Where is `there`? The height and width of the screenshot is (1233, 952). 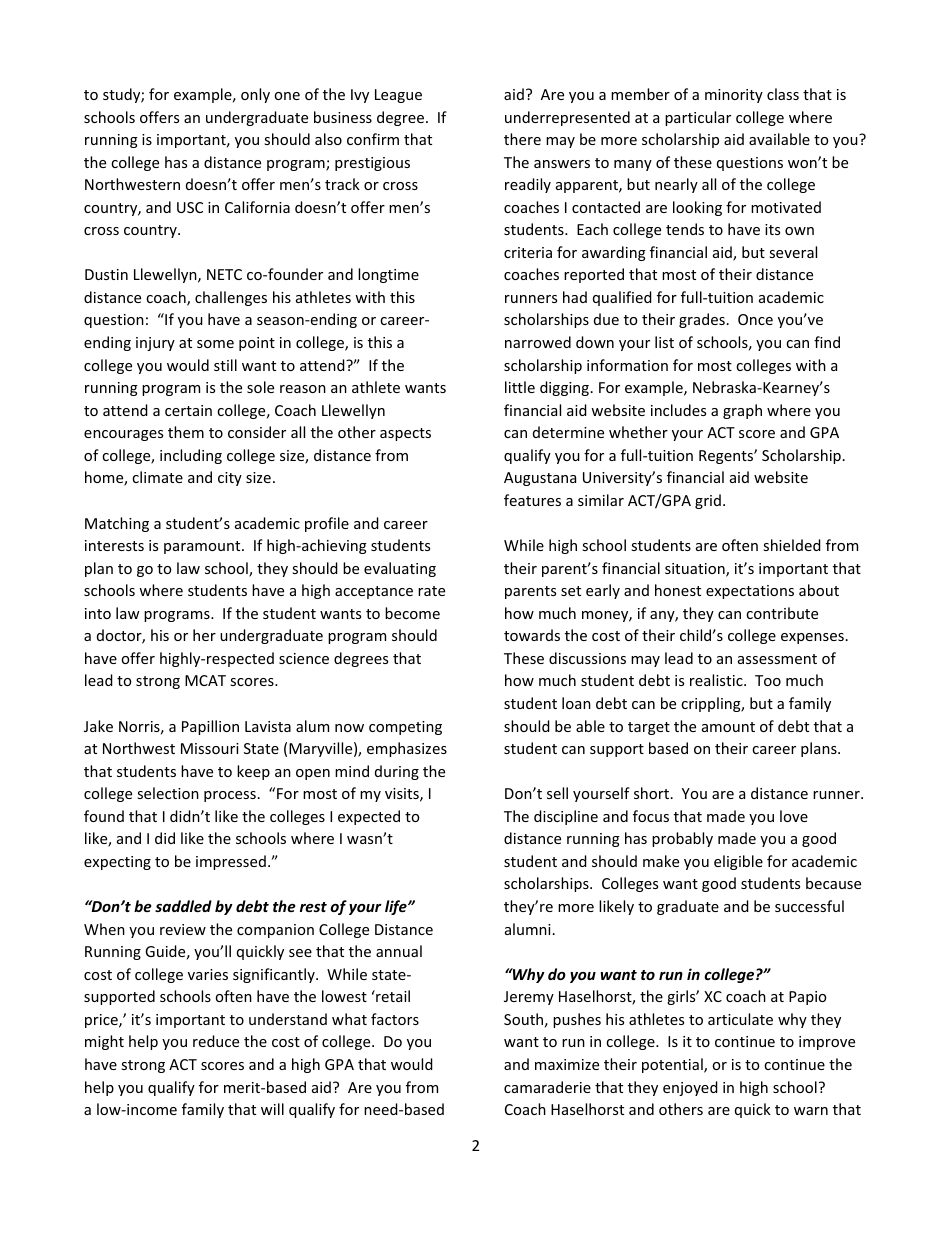
there is located at coordinates (522, 139).
